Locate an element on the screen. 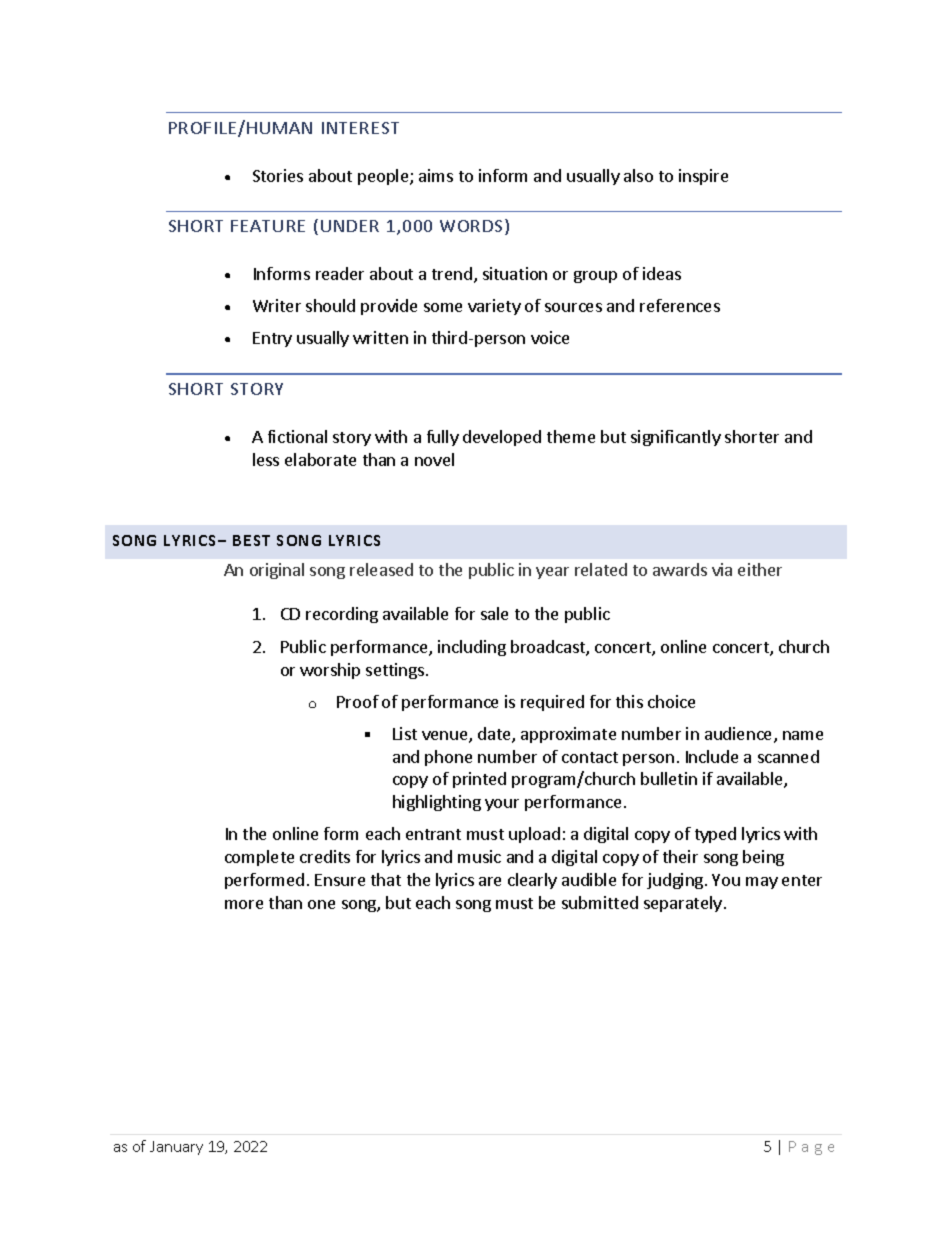  inspire is located at coordinates (703, 177).
